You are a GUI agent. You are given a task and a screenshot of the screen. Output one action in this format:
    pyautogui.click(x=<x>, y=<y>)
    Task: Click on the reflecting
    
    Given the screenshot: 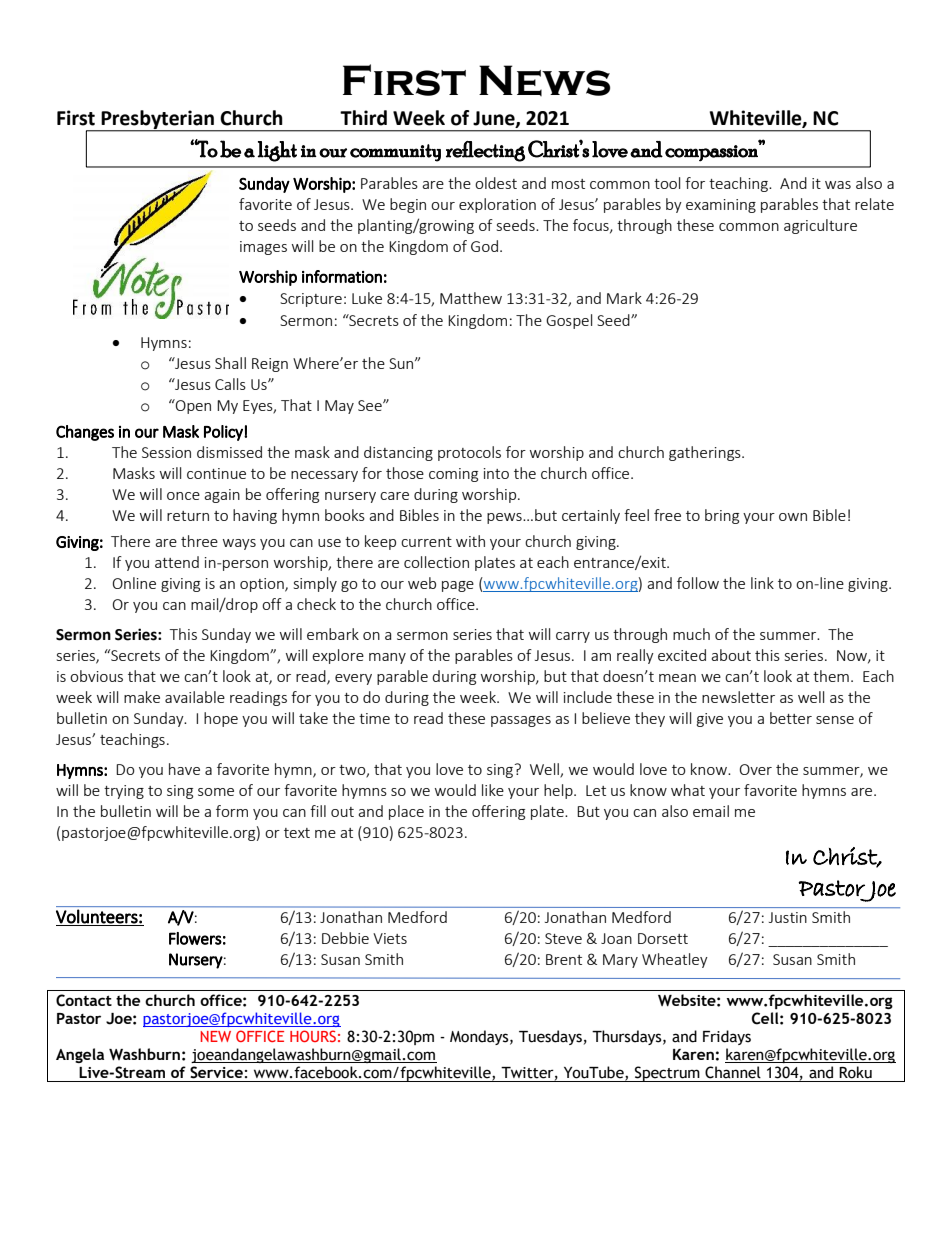 What is the action you would take?
    pyautogui.click(x=485, y=151)
